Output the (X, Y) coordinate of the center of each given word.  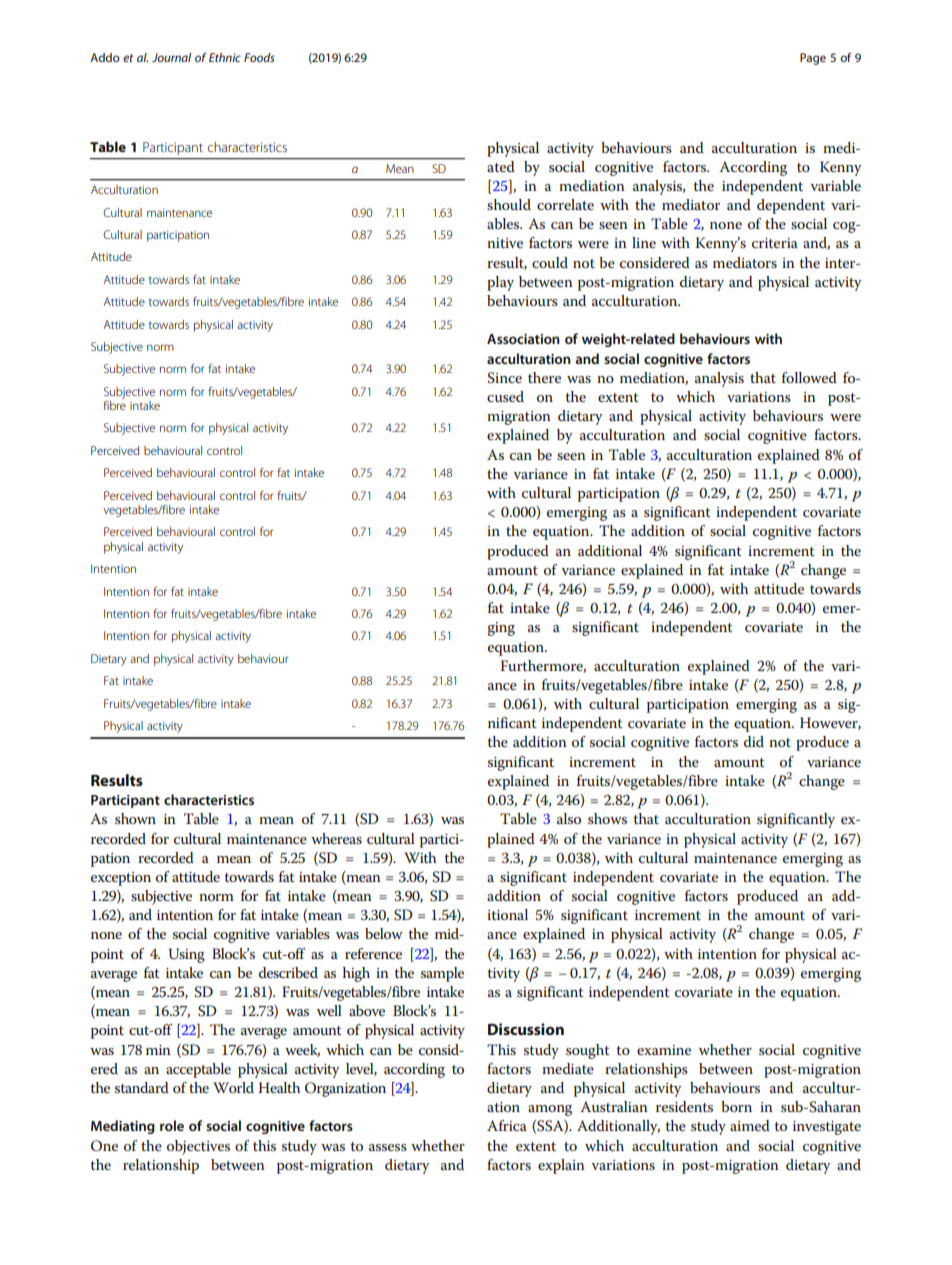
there (544, 377)
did (754, 741)
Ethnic (225, 57)
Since (504, 378)
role (172, 1125)
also (569, 818)
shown (135, 818)
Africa (507, 1125)
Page (813, 59)
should (509, 204)
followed (809, 377)
